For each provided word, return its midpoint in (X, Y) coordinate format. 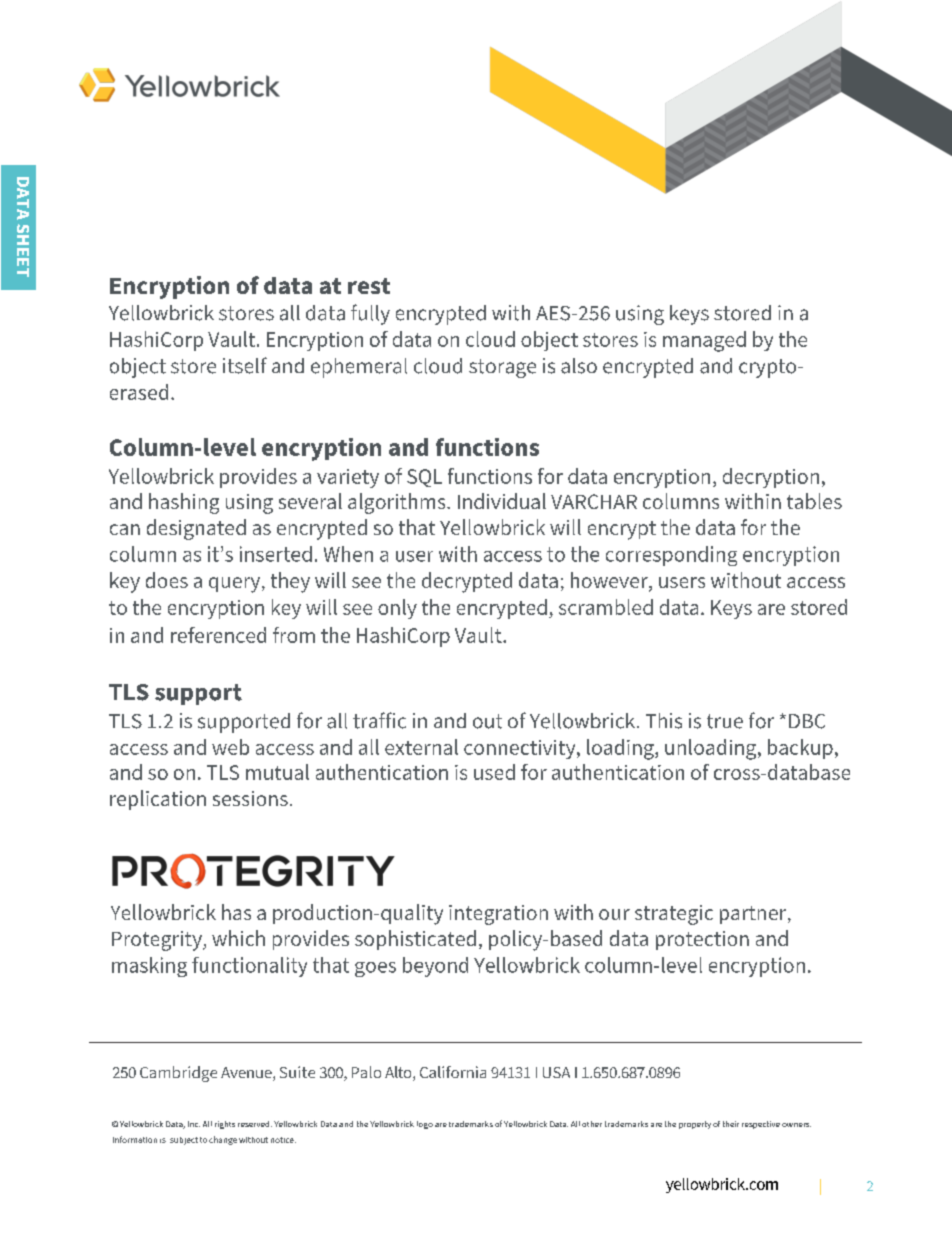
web (230, 747)
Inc (194, 1124)
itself (245, 365)
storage (502, 368)
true (725, 721)
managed (704, 341)
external (421, 747)
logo (425, 1125)
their (731, 1124)
